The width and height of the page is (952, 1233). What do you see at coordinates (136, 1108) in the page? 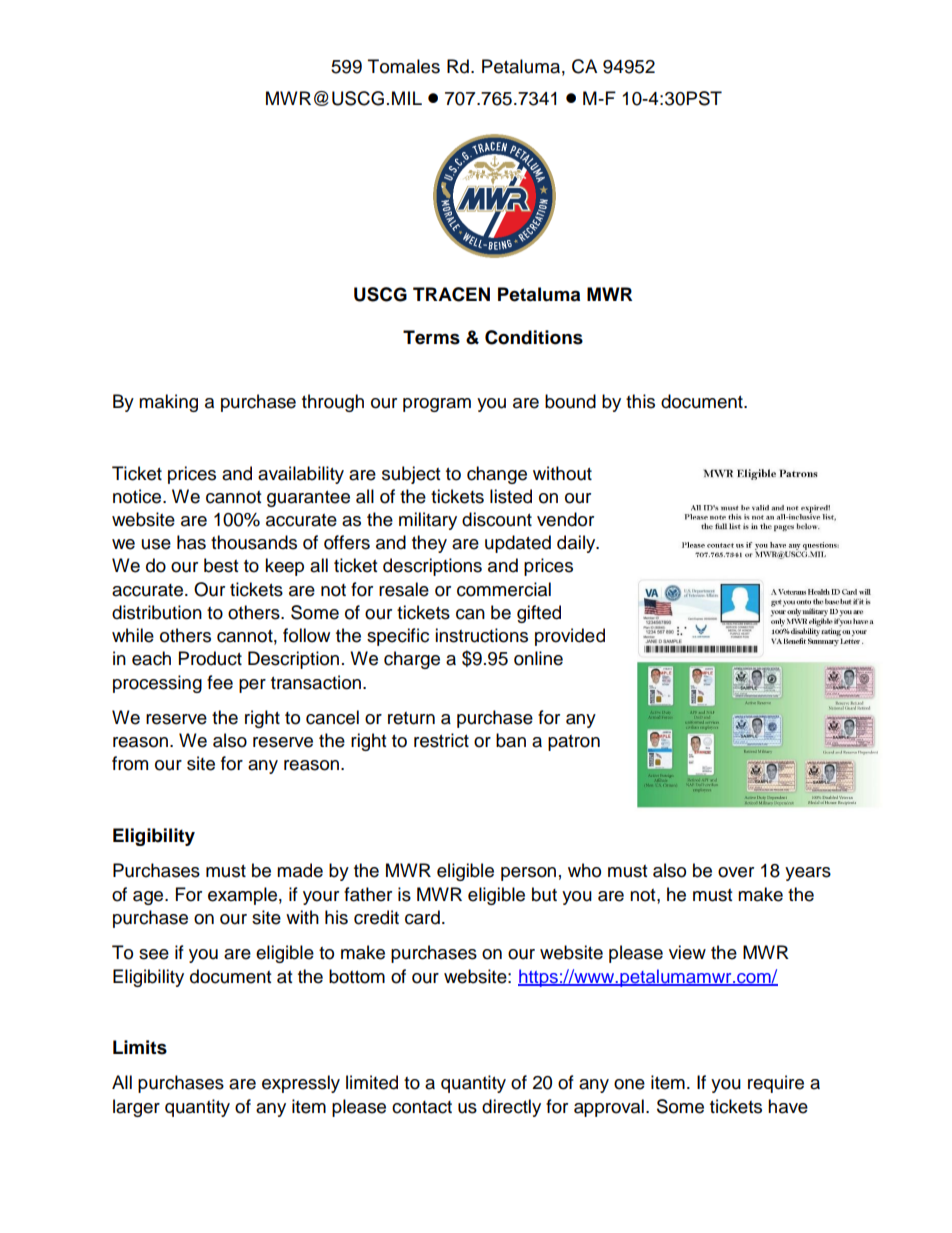
I see `larger` at bounding box center [136, 1108].
